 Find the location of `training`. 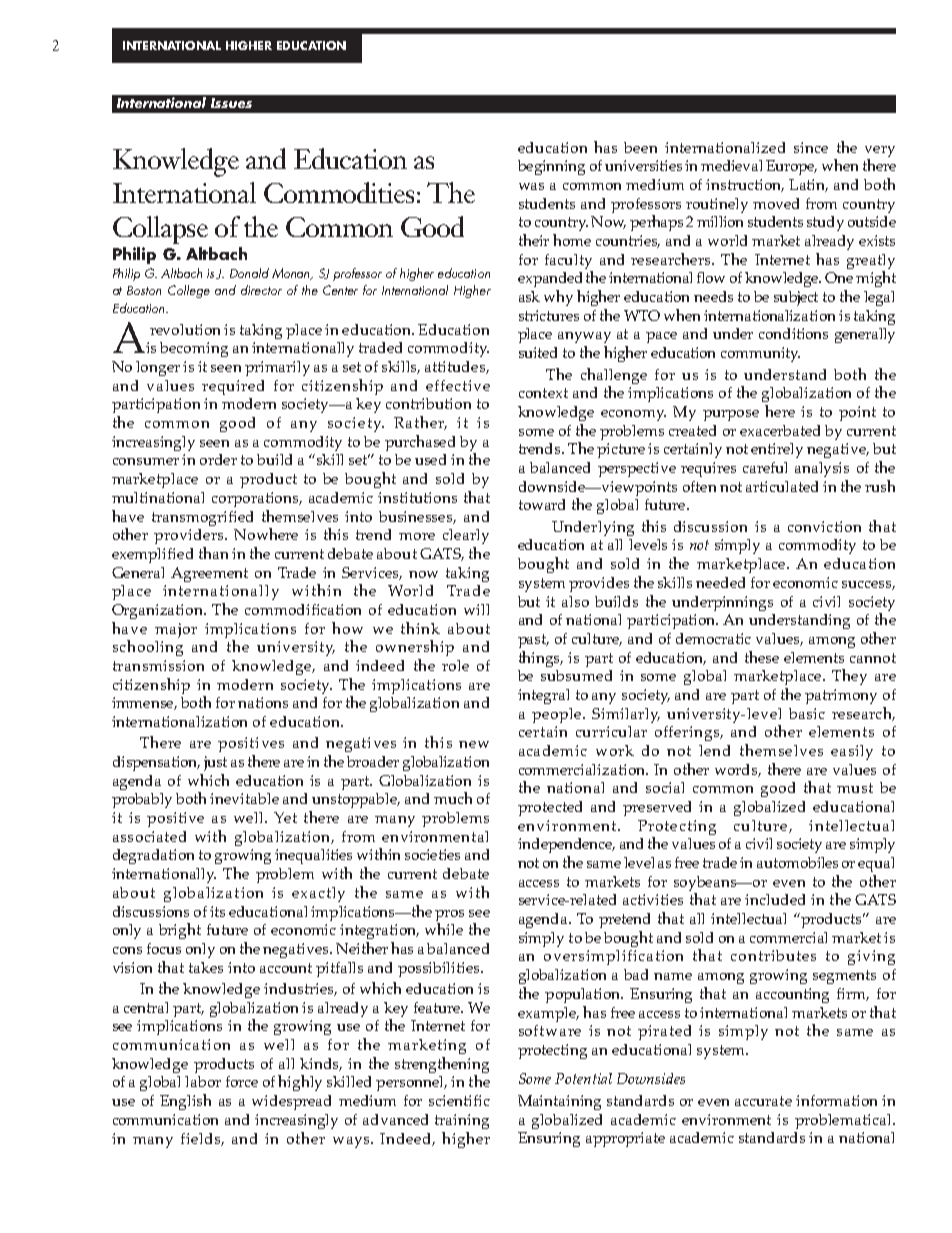

training is located at coordinates (462, 1121).
